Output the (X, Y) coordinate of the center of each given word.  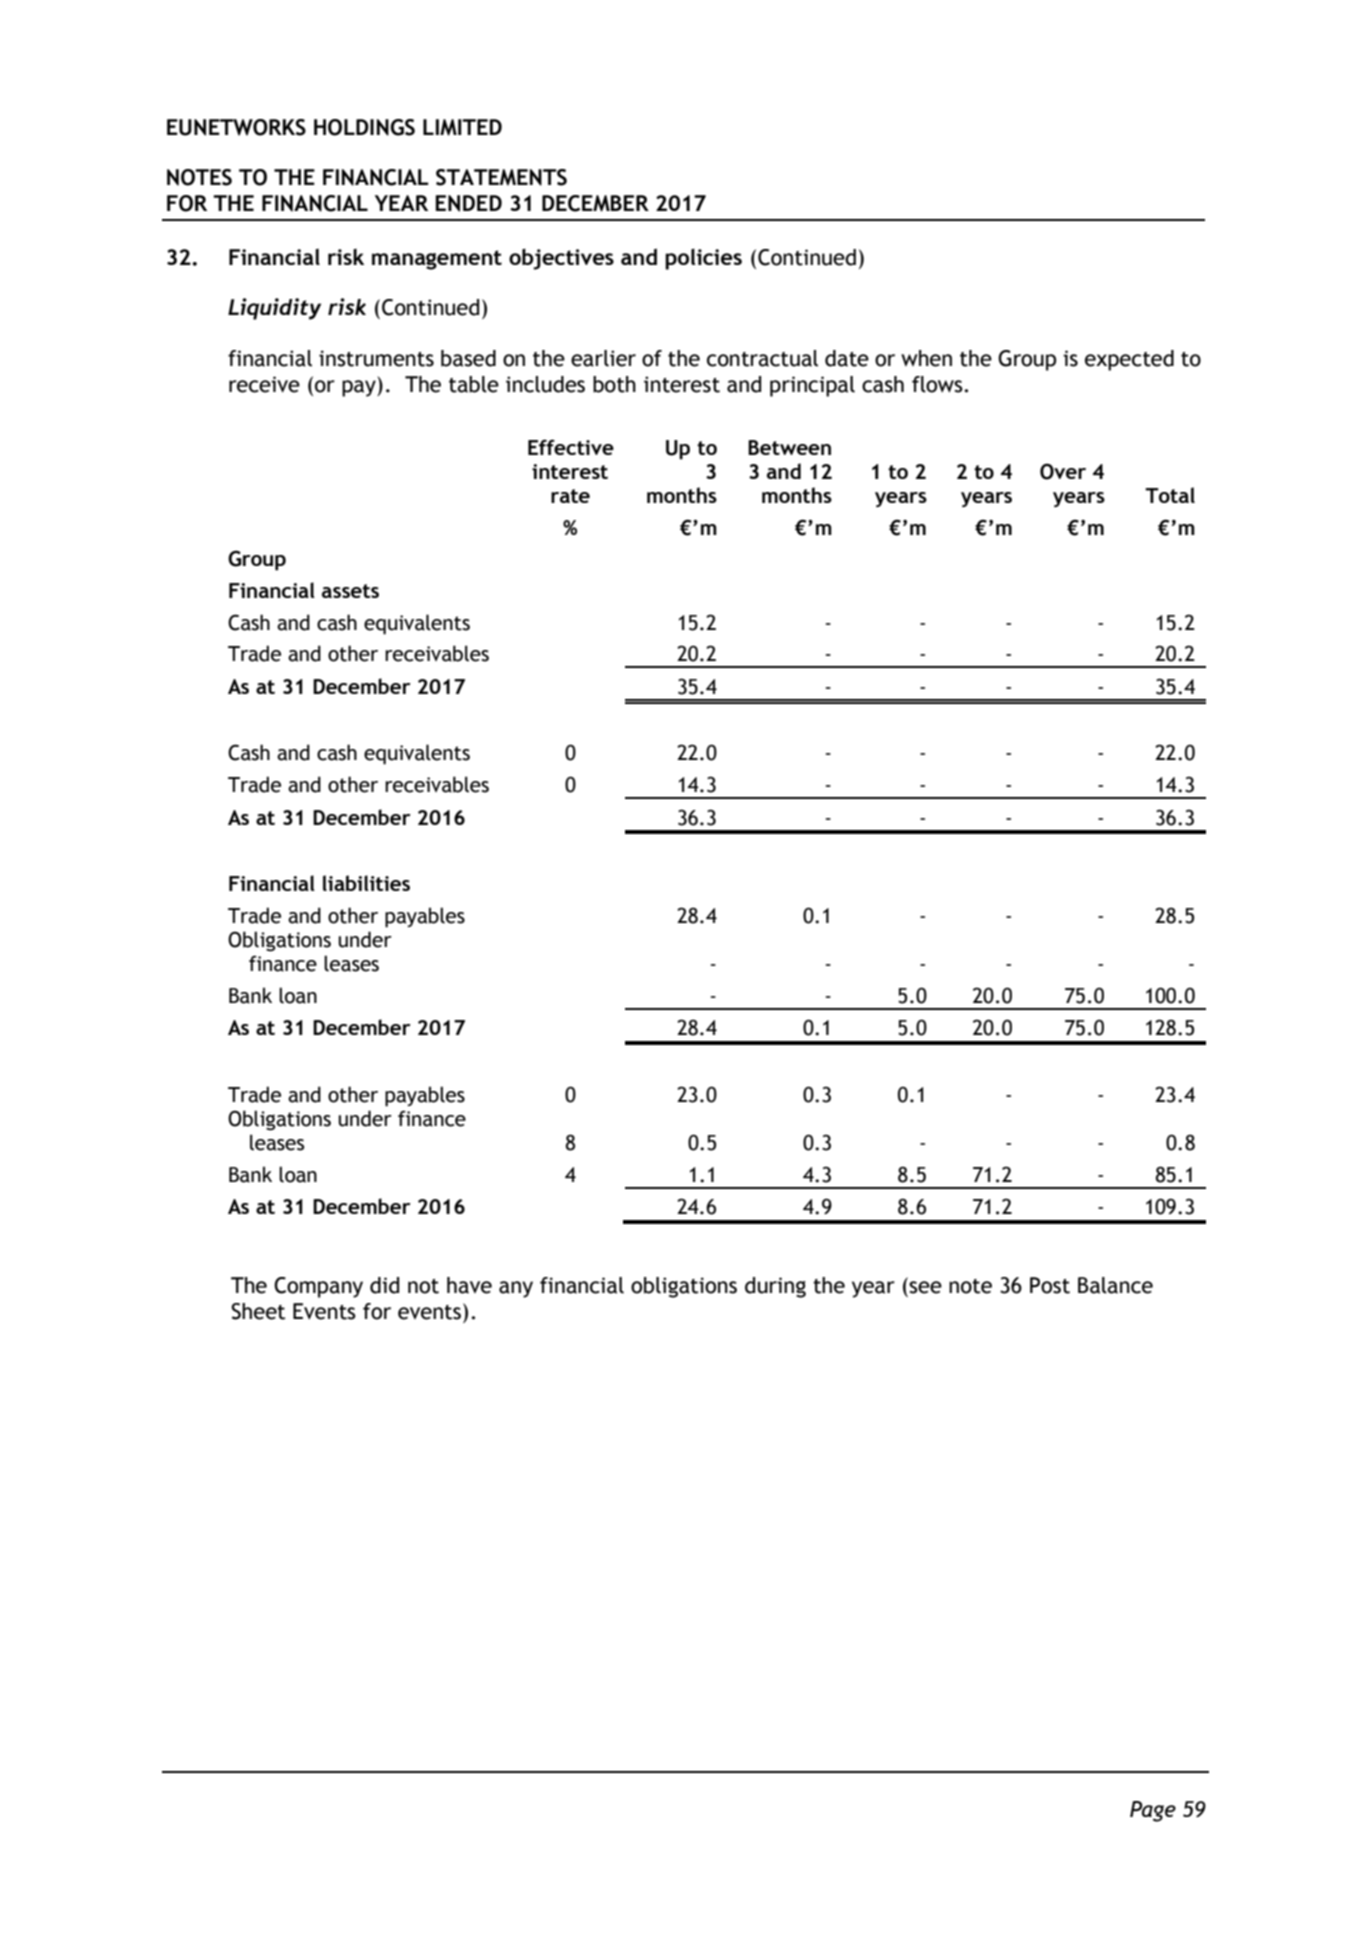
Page (1153, 1811)
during (775, 1287)
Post (1050, 1285)
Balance (1115, 1285)
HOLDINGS (364, 127)
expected (1129, 360)
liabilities (366, 883)
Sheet (258, 1311)
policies (703, 259)
